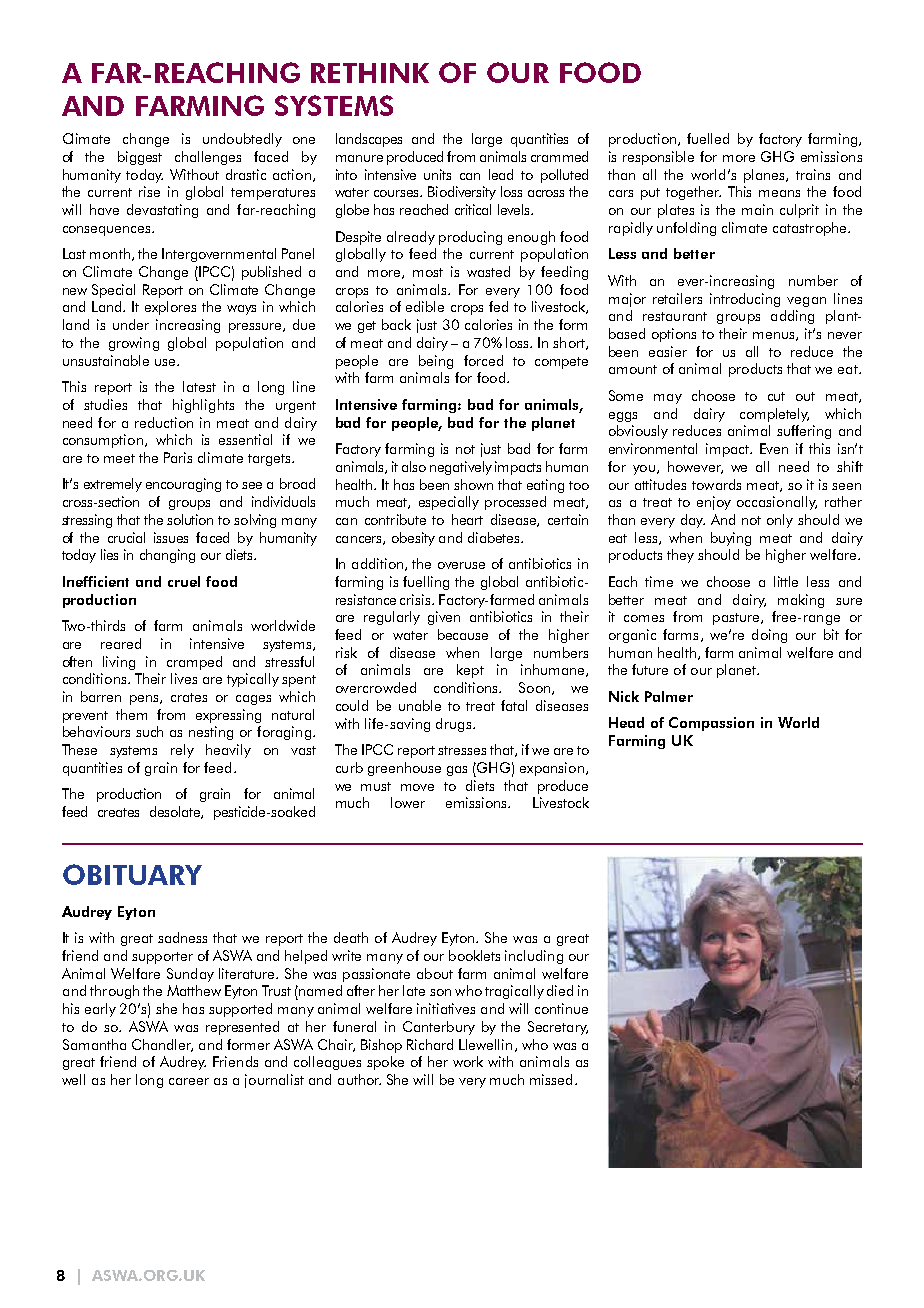  What do you see at coordinates (408, 802) in the page?
I see `lower` at bounding box center [408, 802].
